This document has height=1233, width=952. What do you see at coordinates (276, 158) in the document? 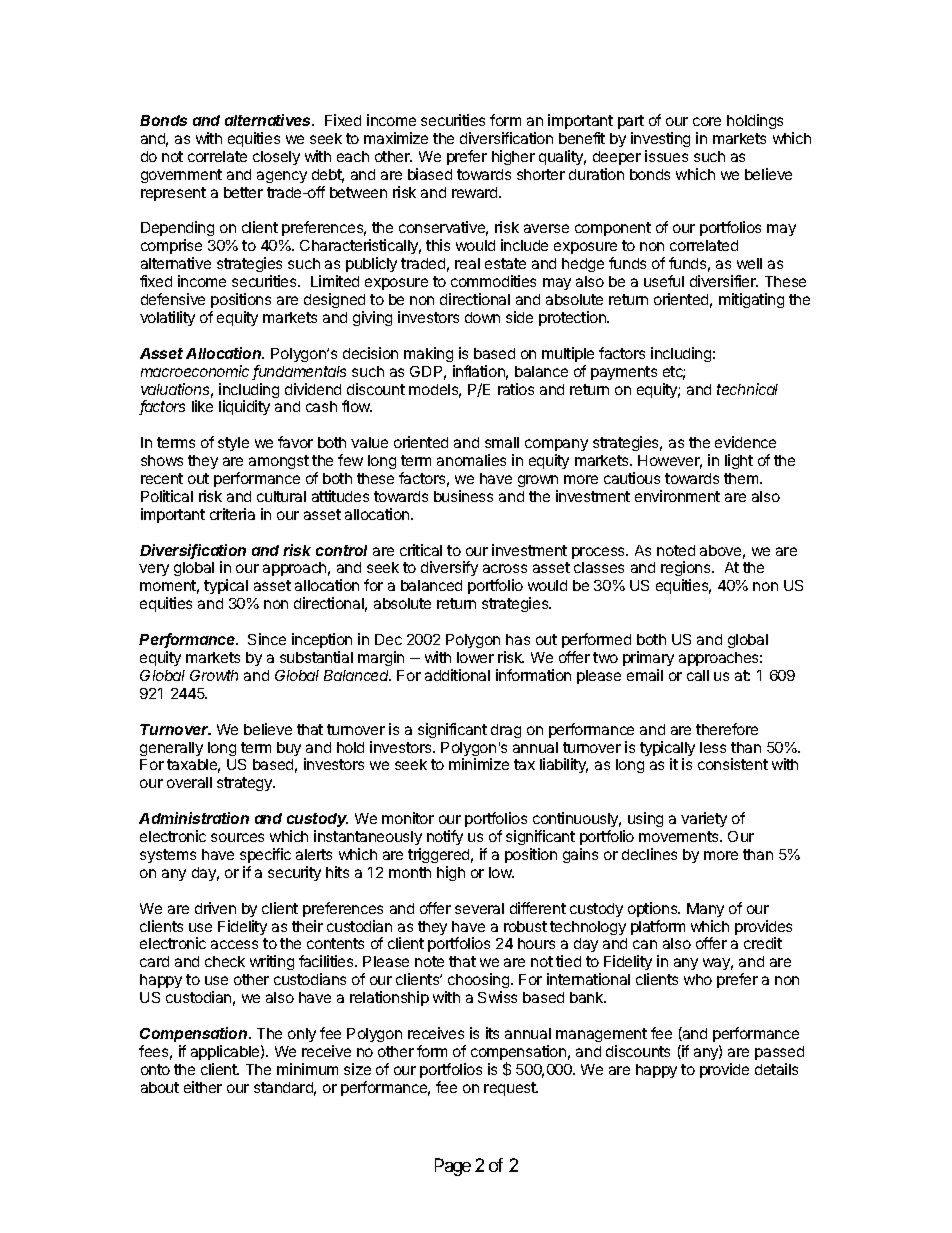
I see `closely` at bounding box center [276, 158].
